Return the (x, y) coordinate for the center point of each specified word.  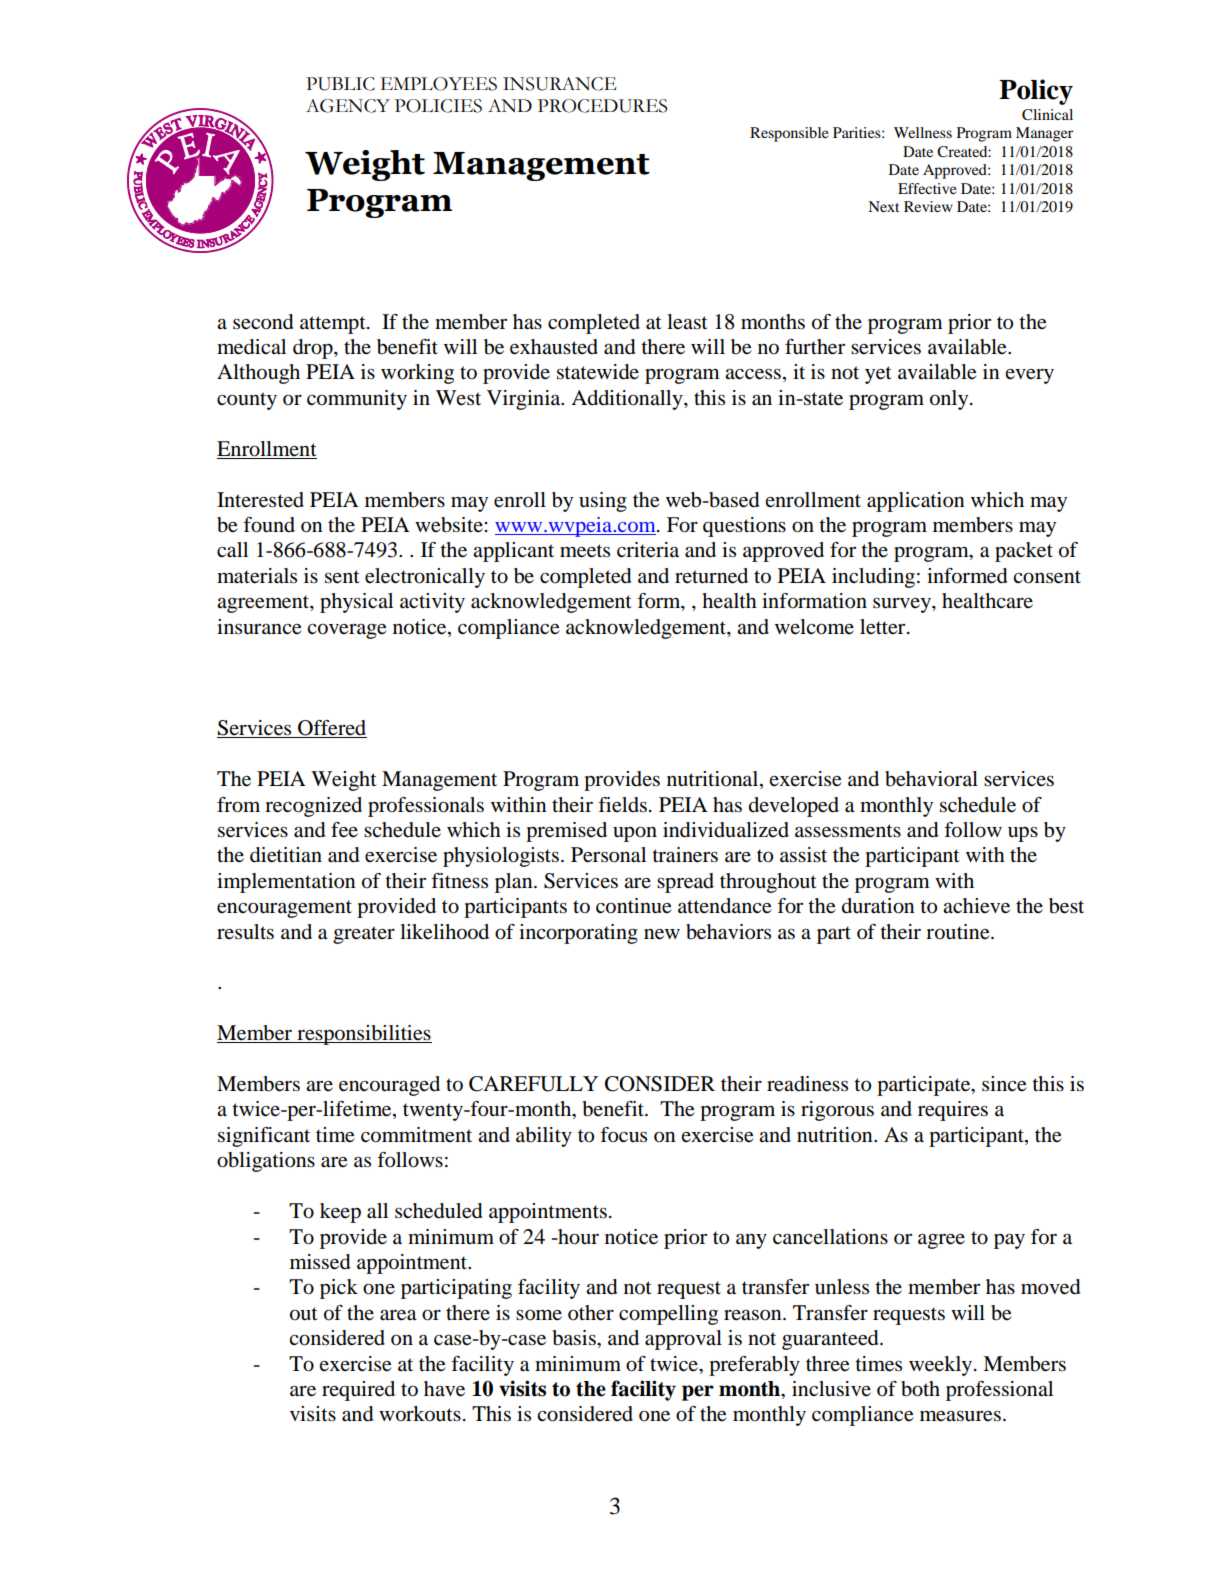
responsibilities (363, 1035)
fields (622, 805)
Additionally (628, 400)
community (357, 400)
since (1004, 1084)
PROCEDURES (602, 106)
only (950, 400)
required (358, 1391)
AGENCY (348, 106)
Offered (331, 729)
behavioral (931, 779)
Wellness (923, 132)
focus (623, 1135)
